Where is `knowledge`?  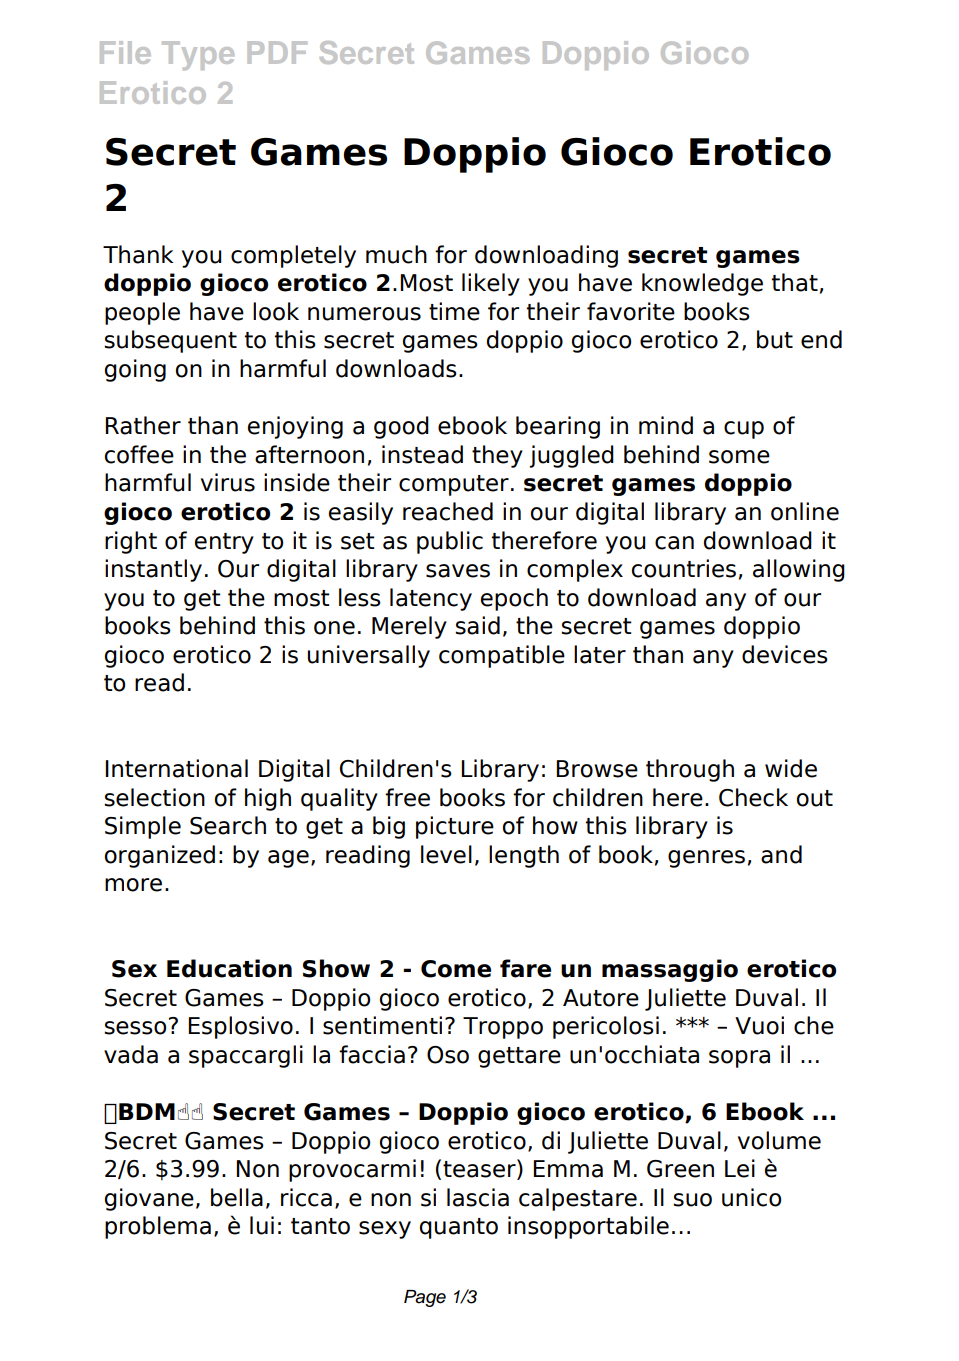 knowledge is located at coordinates (702, 284).
